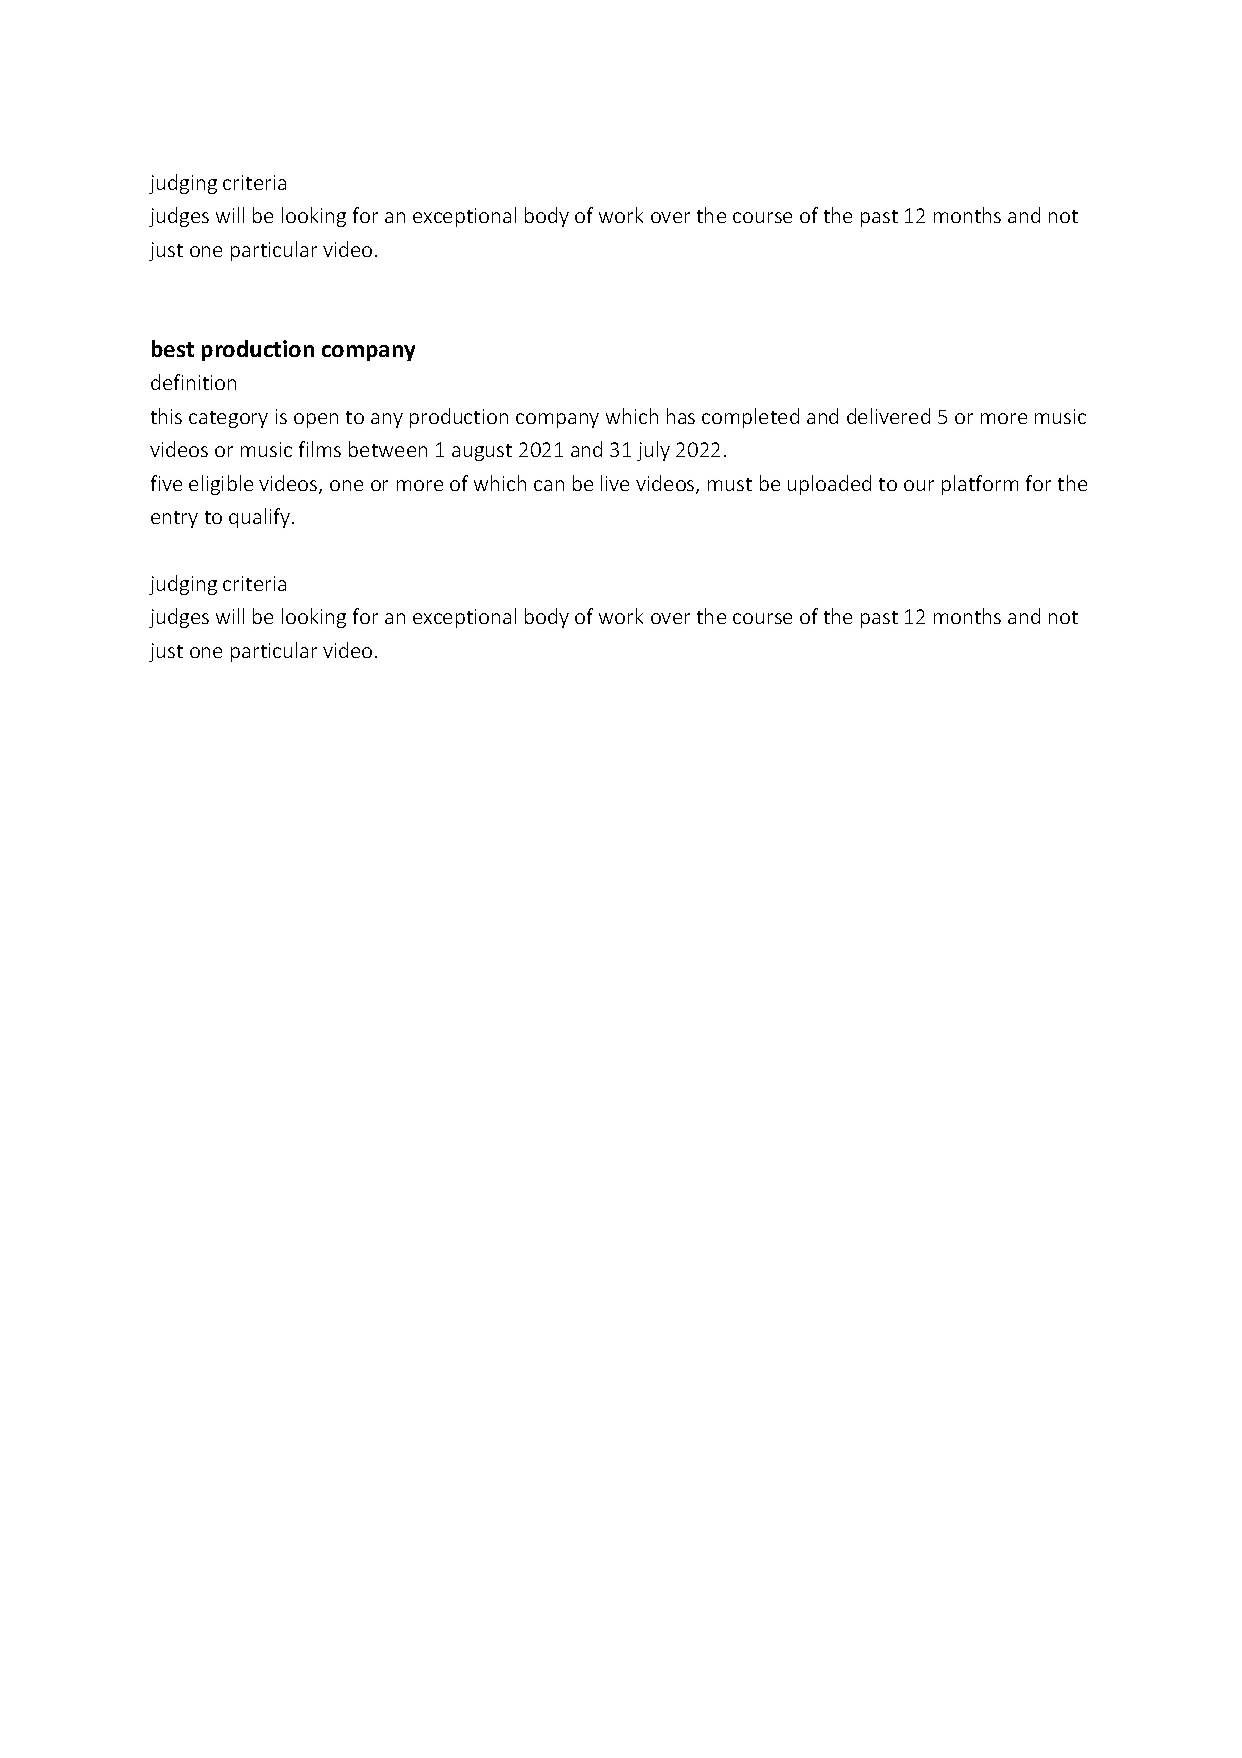 The height and width of the page is (1758, 1242). What do you see at coordinates (316, 420) in the page?
I see `open` at bounding box center [316, 420].
